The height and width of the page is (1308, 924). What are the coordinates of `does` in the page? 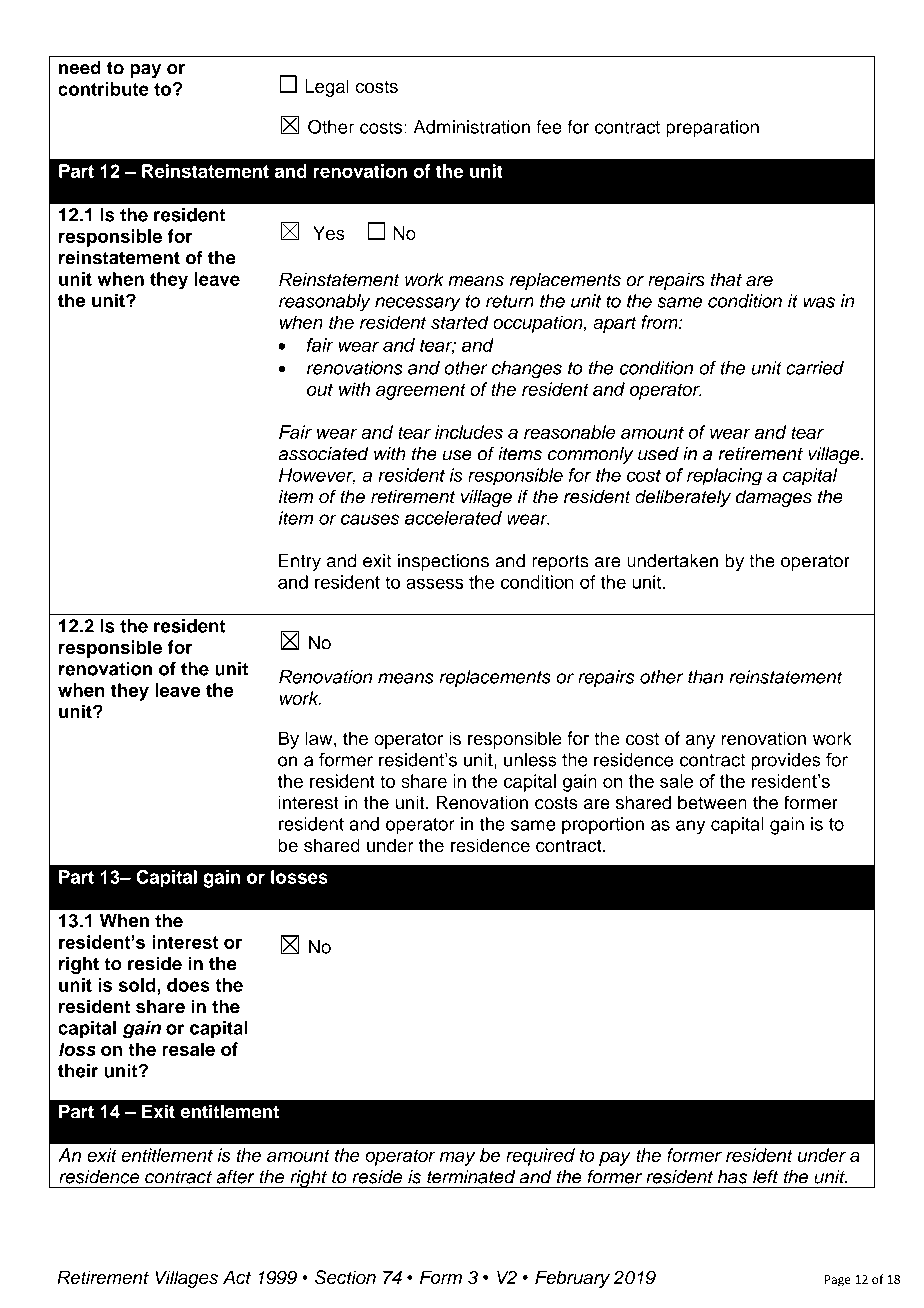 It's located at (188, 985).
